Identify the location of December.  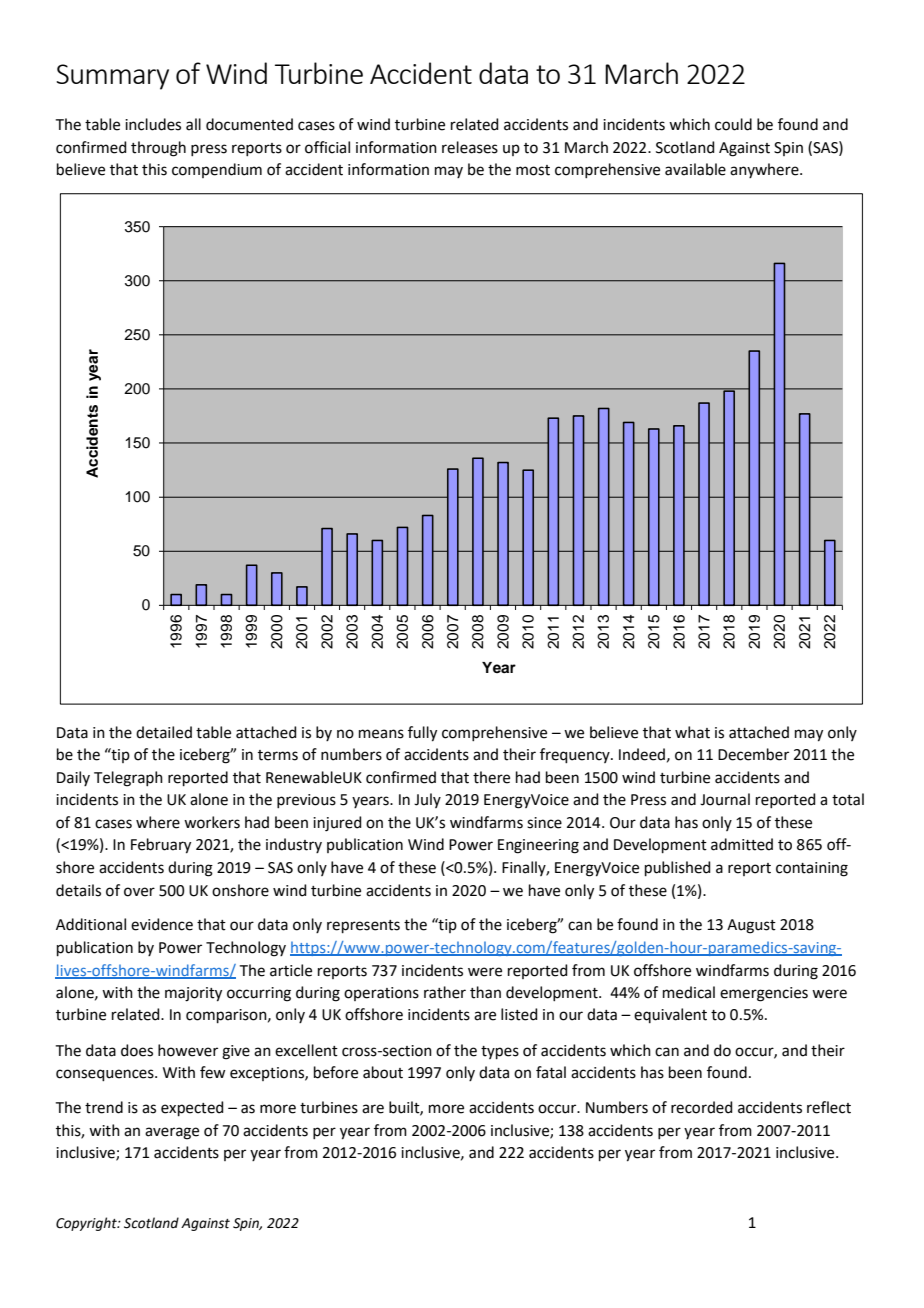
(753, 754).
